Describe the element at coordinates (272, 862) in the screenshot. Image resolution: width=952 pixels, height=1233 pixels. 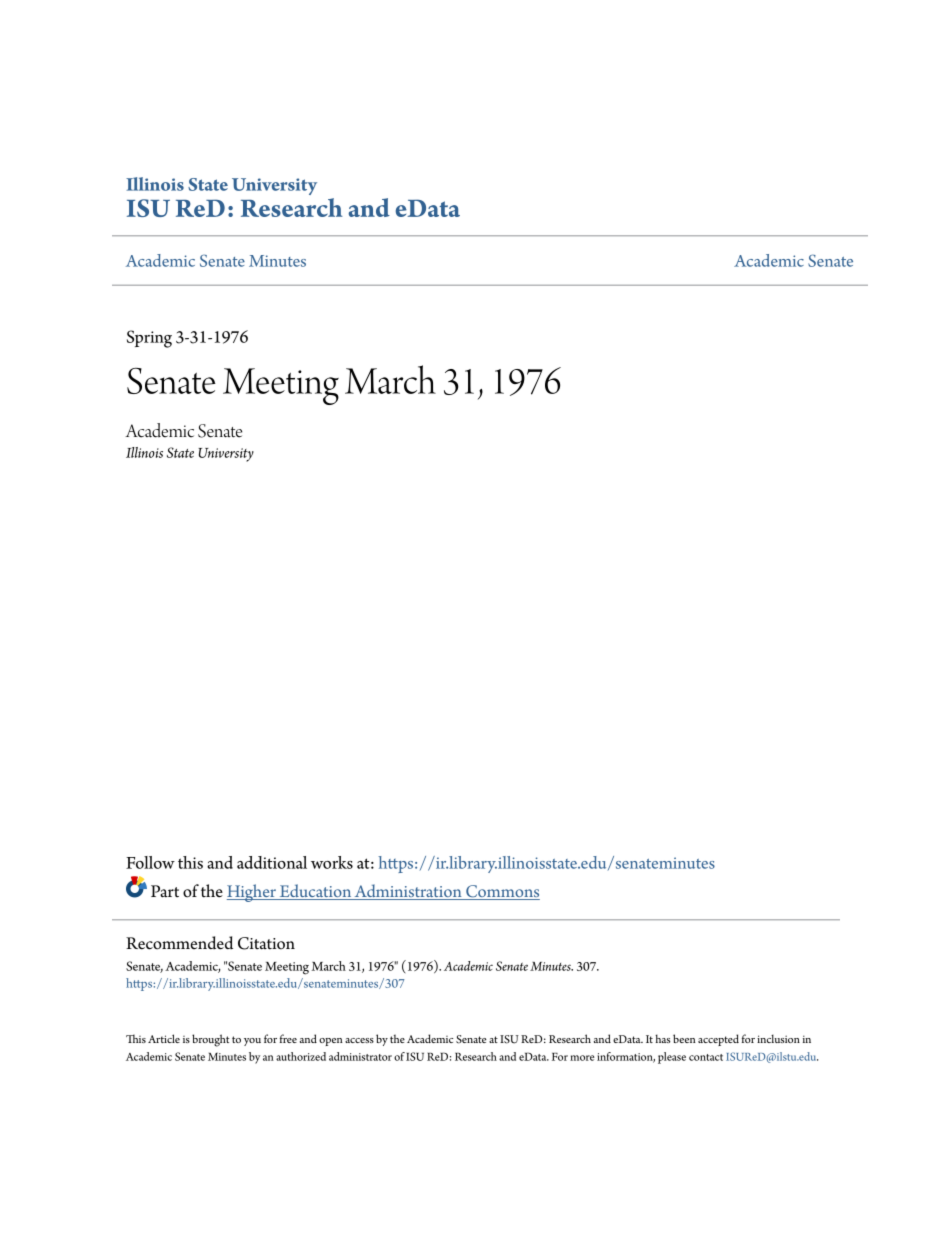
I see `additional` at that location.
